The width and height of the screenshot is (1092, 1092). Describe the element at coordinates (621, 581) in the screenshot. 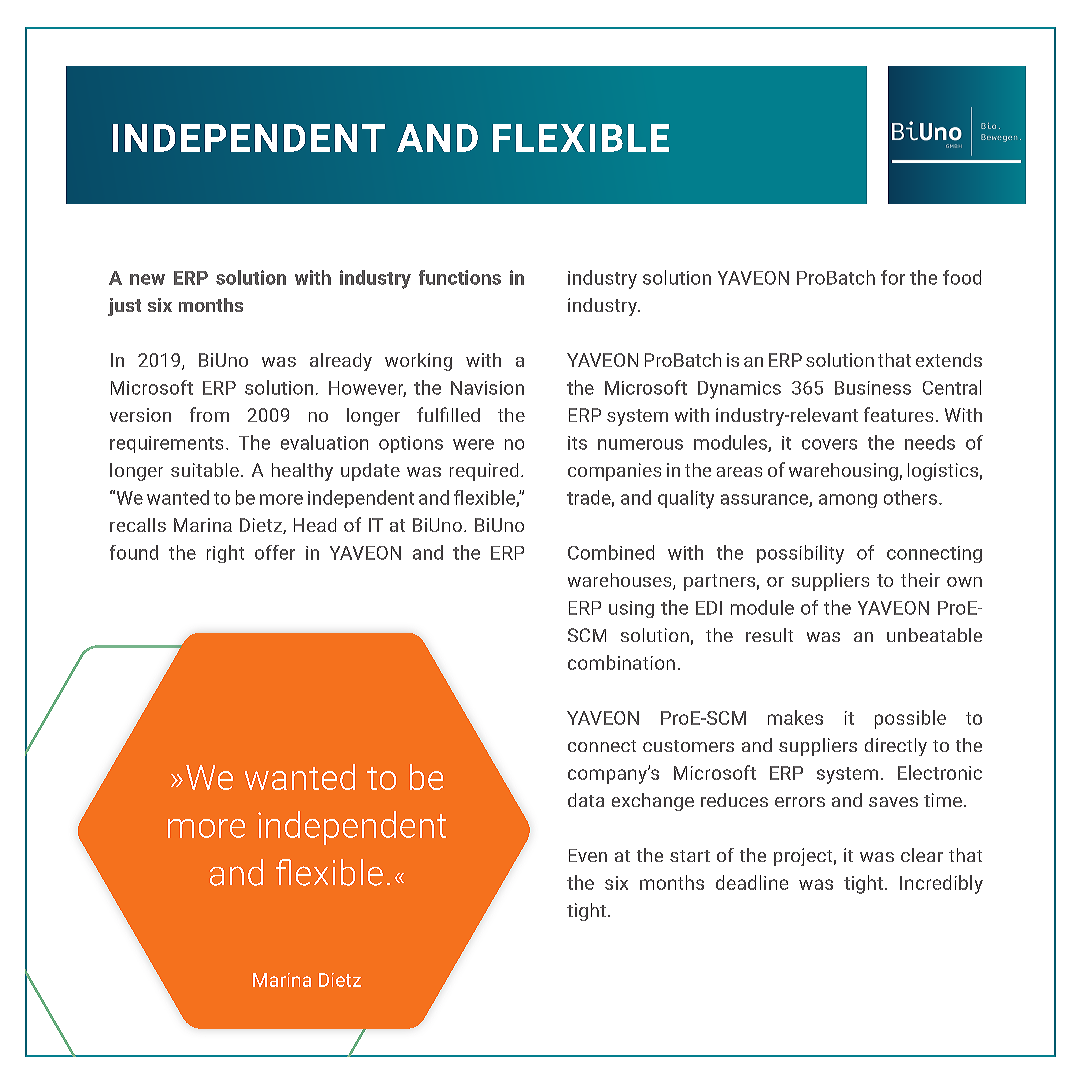

I see `warehouses` at that location.
